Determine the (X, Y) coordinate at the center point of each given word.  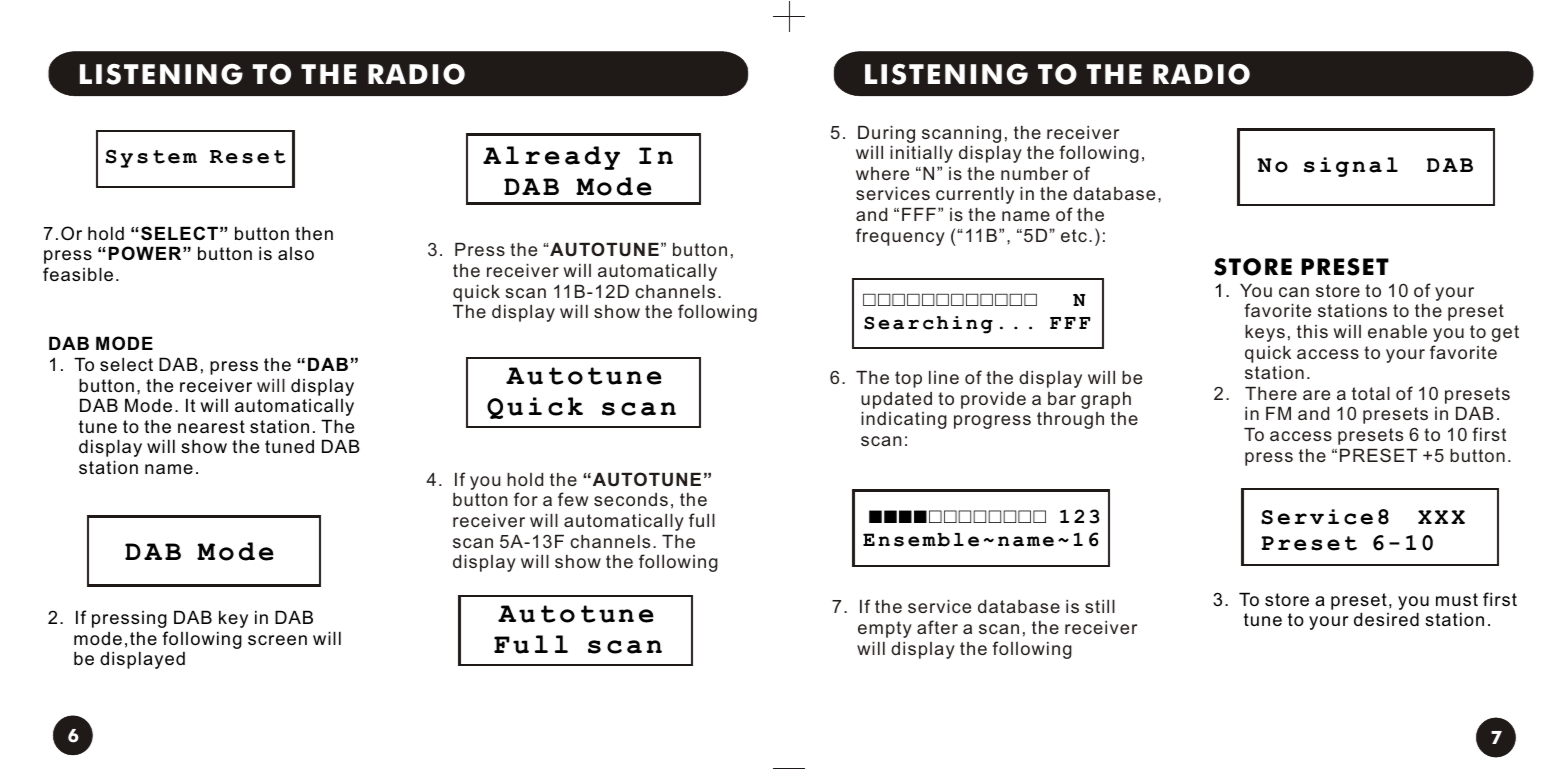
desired (1386, 619)
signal (1351, 167)
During (886, 134)
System (151, 158)
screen (277, 640)
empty (885, 629)
